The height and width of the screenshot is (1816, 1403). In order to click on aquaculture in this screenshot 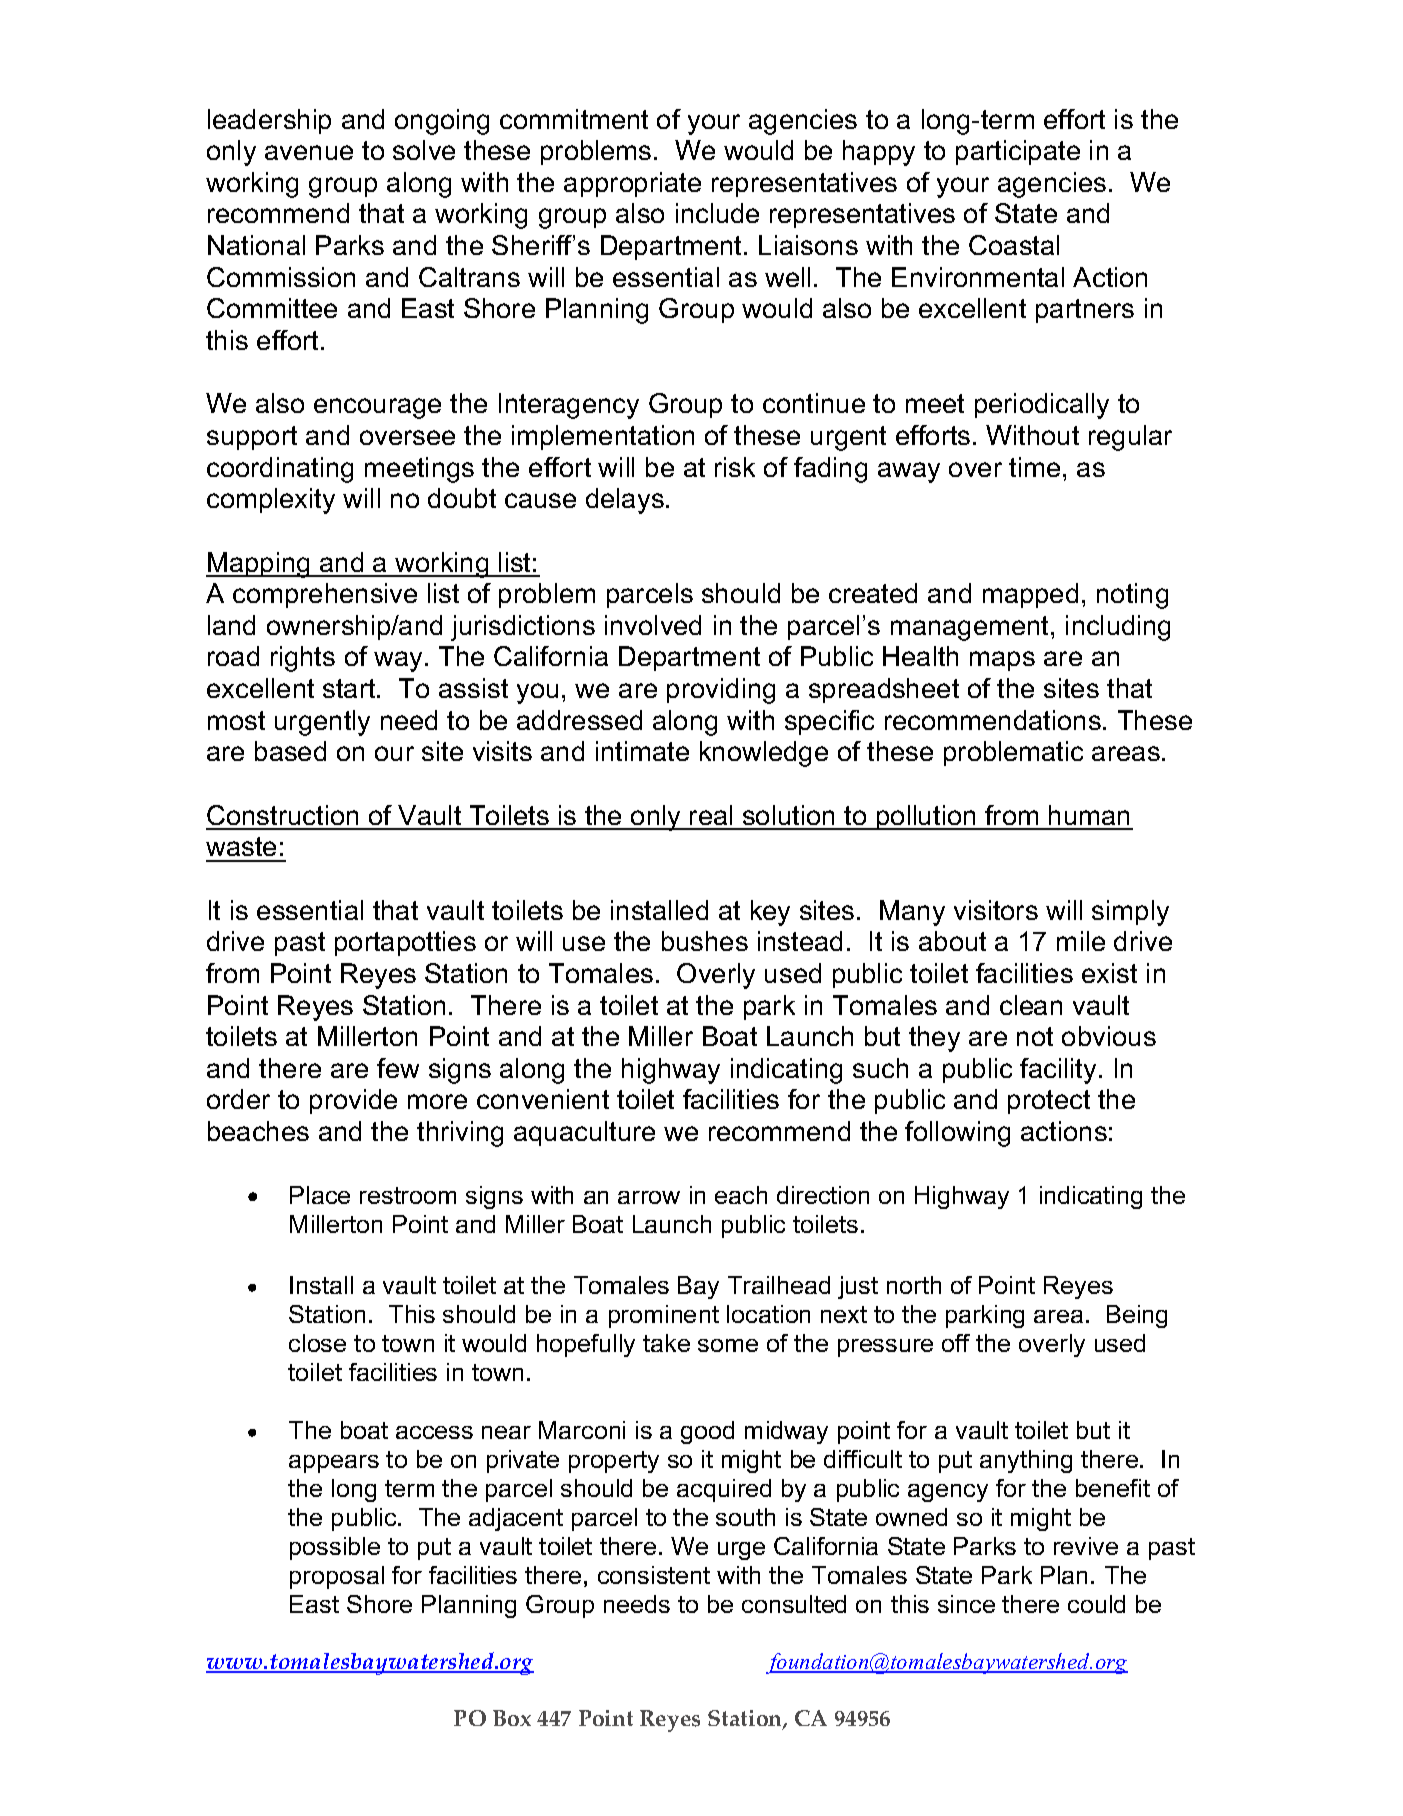, I will do `click(584, 1133)`.
